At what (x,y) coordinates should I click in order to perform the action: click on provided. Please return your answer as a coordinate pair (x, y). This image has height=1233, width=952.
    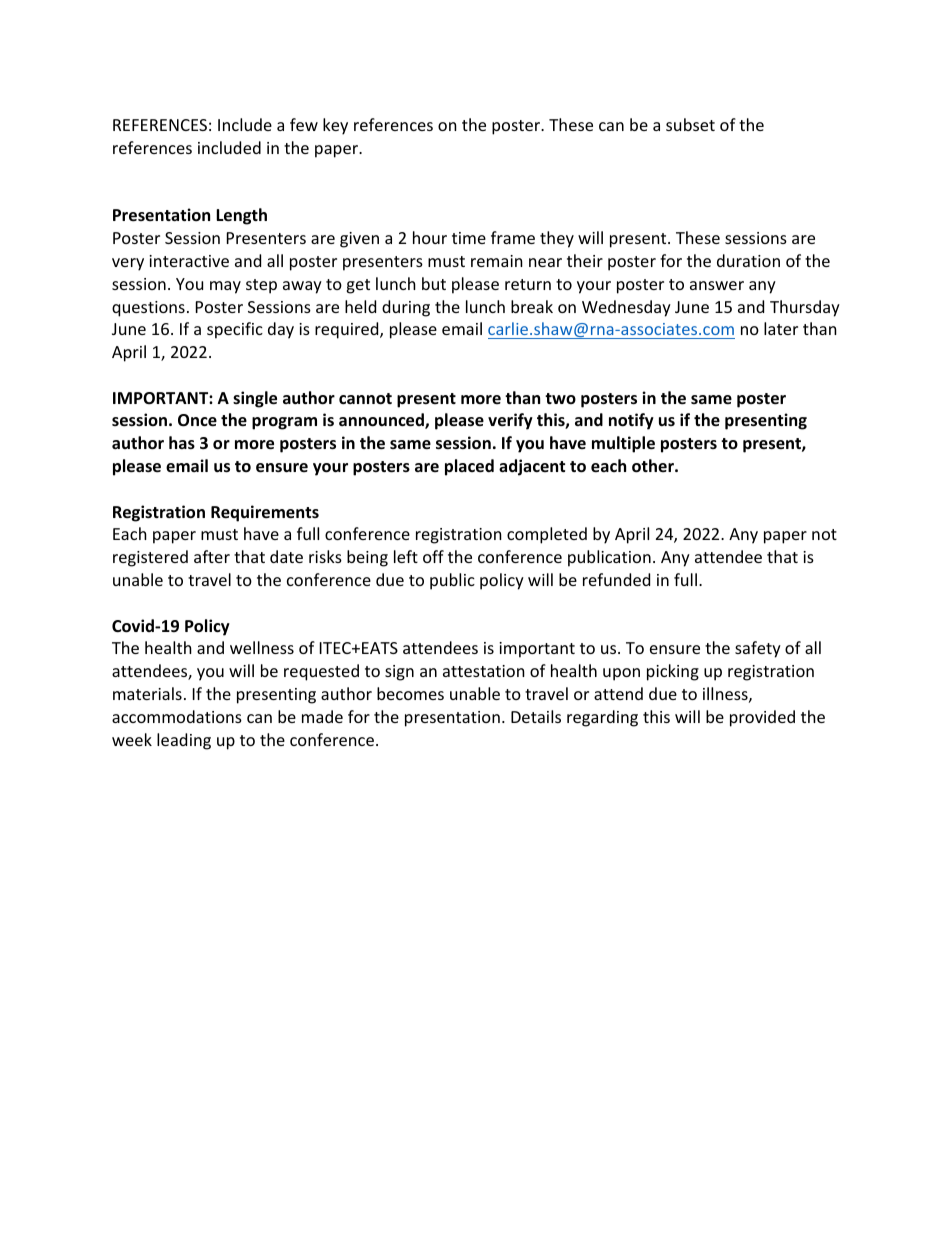
    Looking at the image, I should click on (762, 718).
